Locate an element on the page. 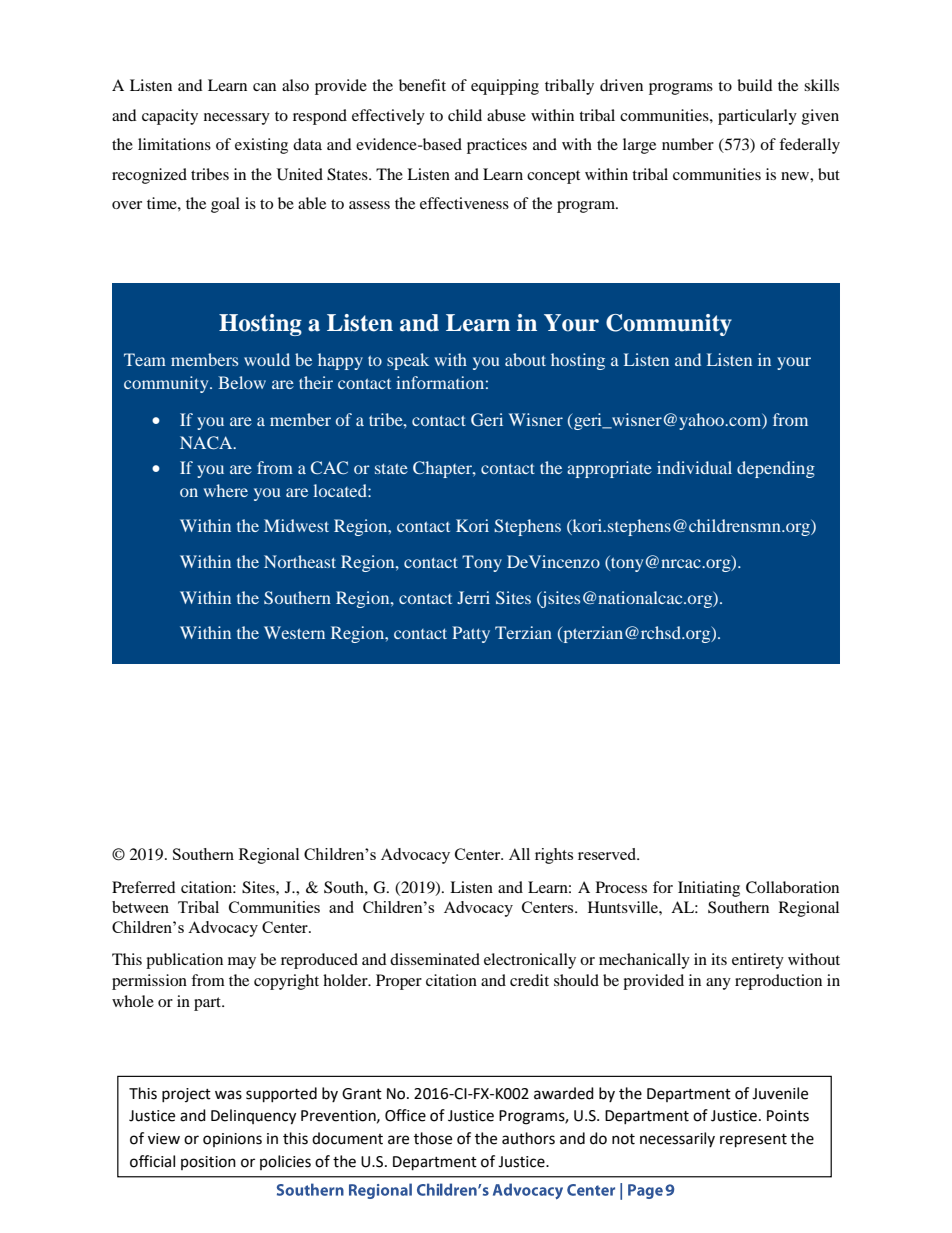 The image size is (952, 1233). opinions is located at coordinates (232, 1140).
